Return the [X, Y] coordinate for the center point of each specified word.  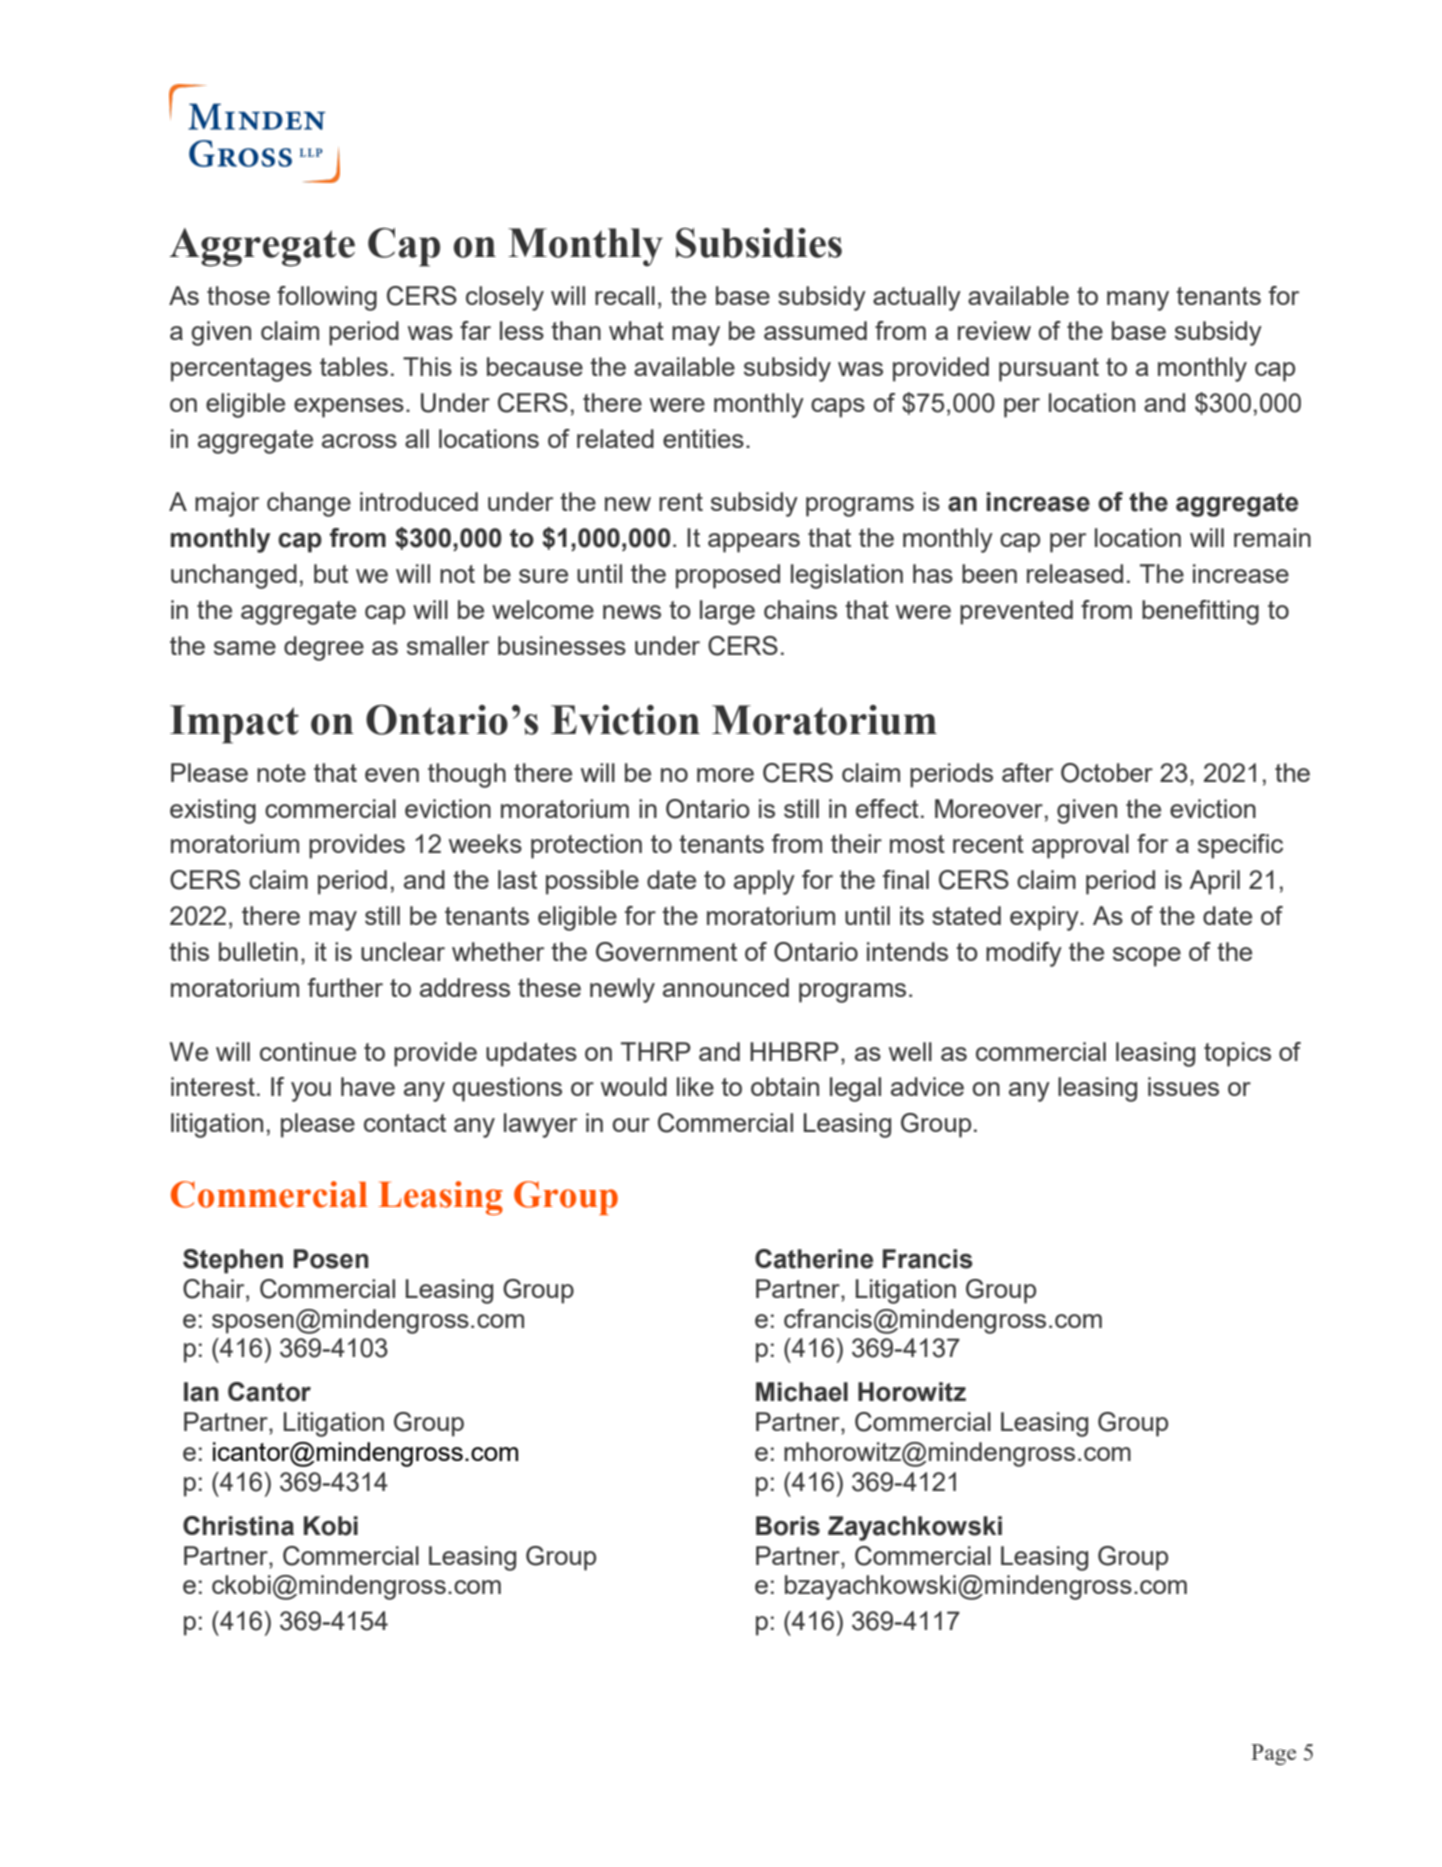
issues [1183, 1086]
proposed [728, 576]
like [695, 1086]
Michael [802, 1392]
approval [1080, 846]
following [327, 298]
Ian [201, 1392]
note [281, 773]
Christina [238, 1526]
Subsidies [759, 243]
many [1138, 301]
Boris [788, 1526]
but [331, 573]
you [311, 1092]
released [1075, 573]
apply [764, 882]
